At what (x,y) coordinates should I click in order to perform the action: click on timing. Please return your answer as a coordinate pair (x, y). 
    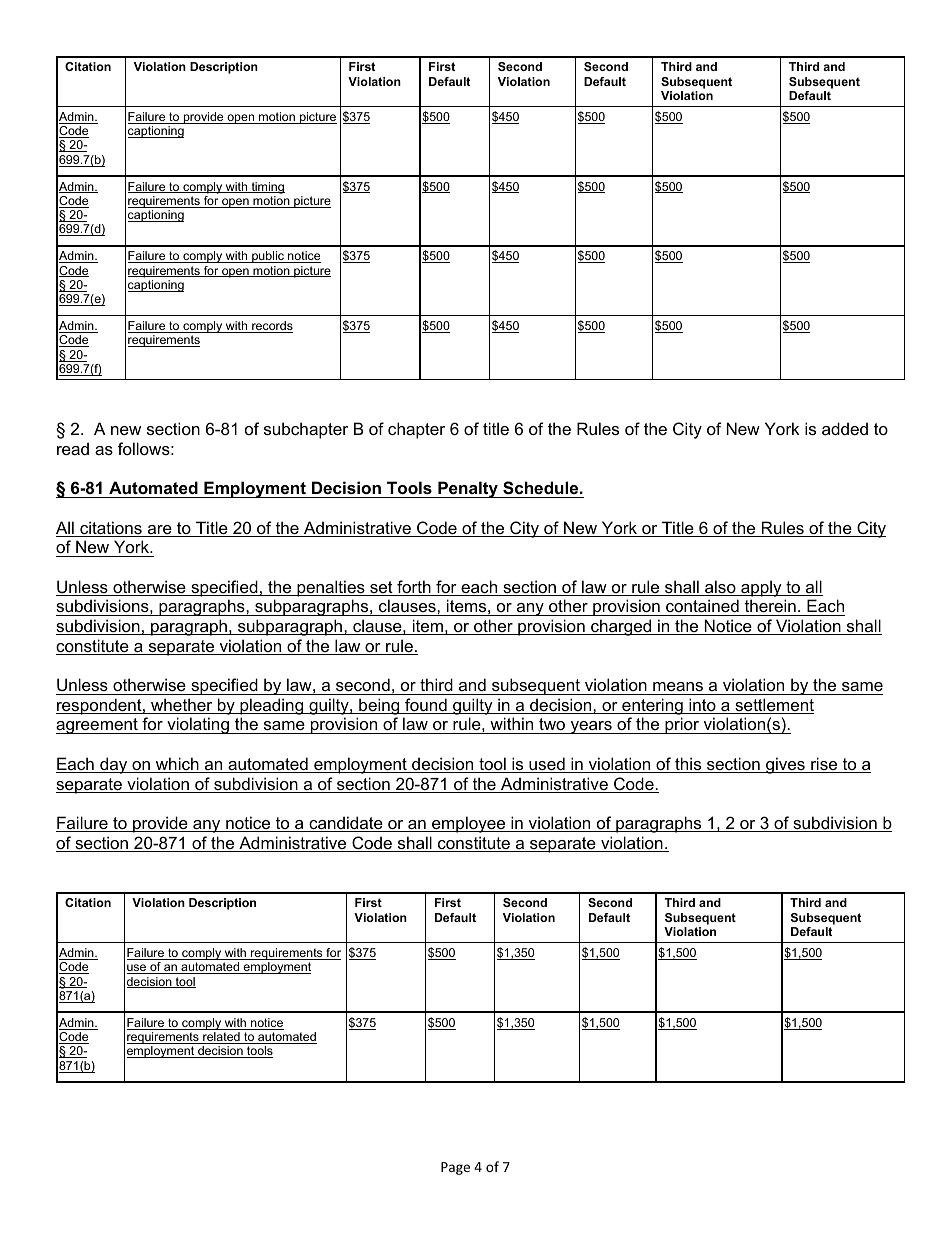
    Looking at the image, I should click on (267, 188).
